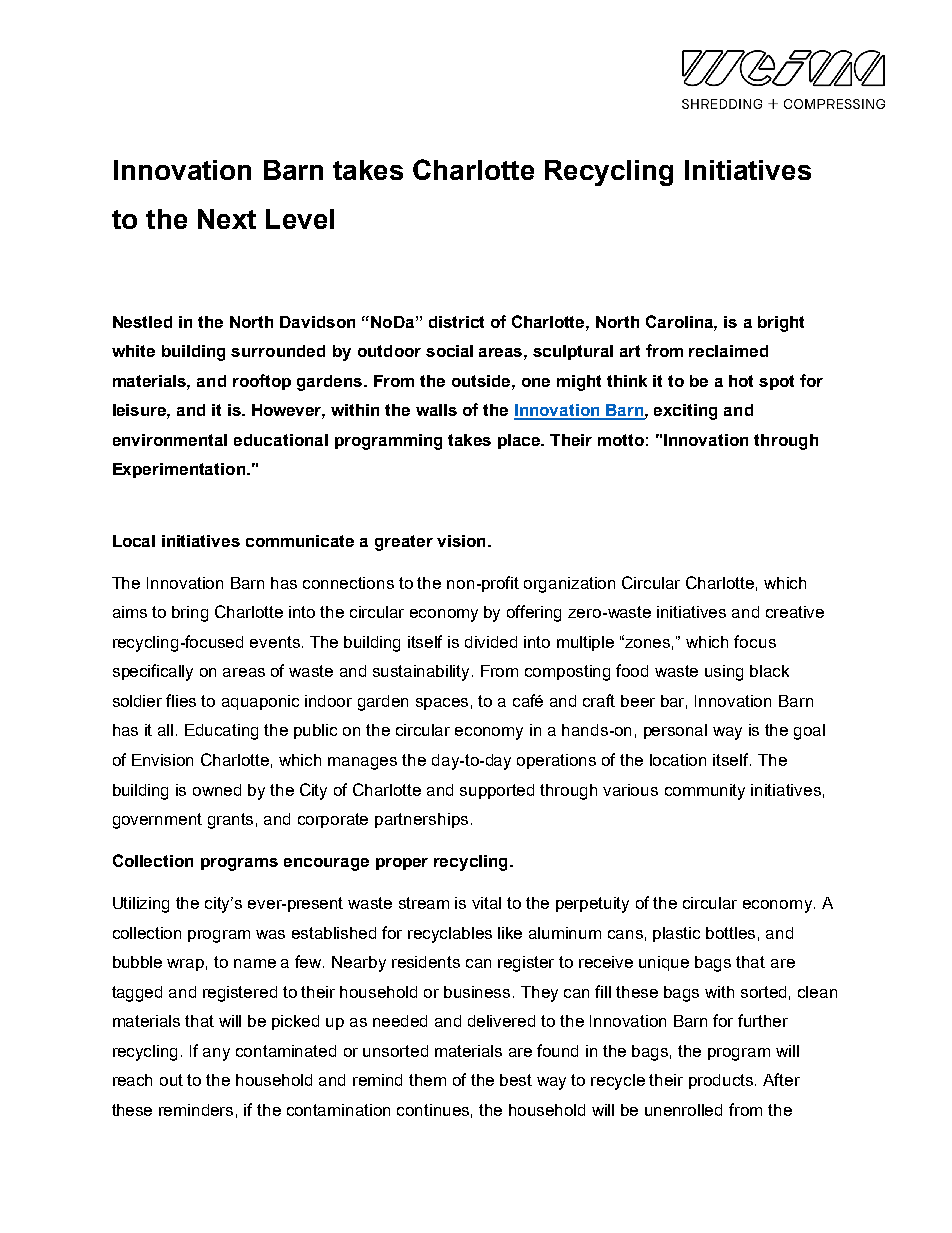 The image size is (952, 1233). What do you see at coordinates (456, 322) in the document?
I see `district` at bounding box center [456, 322].
